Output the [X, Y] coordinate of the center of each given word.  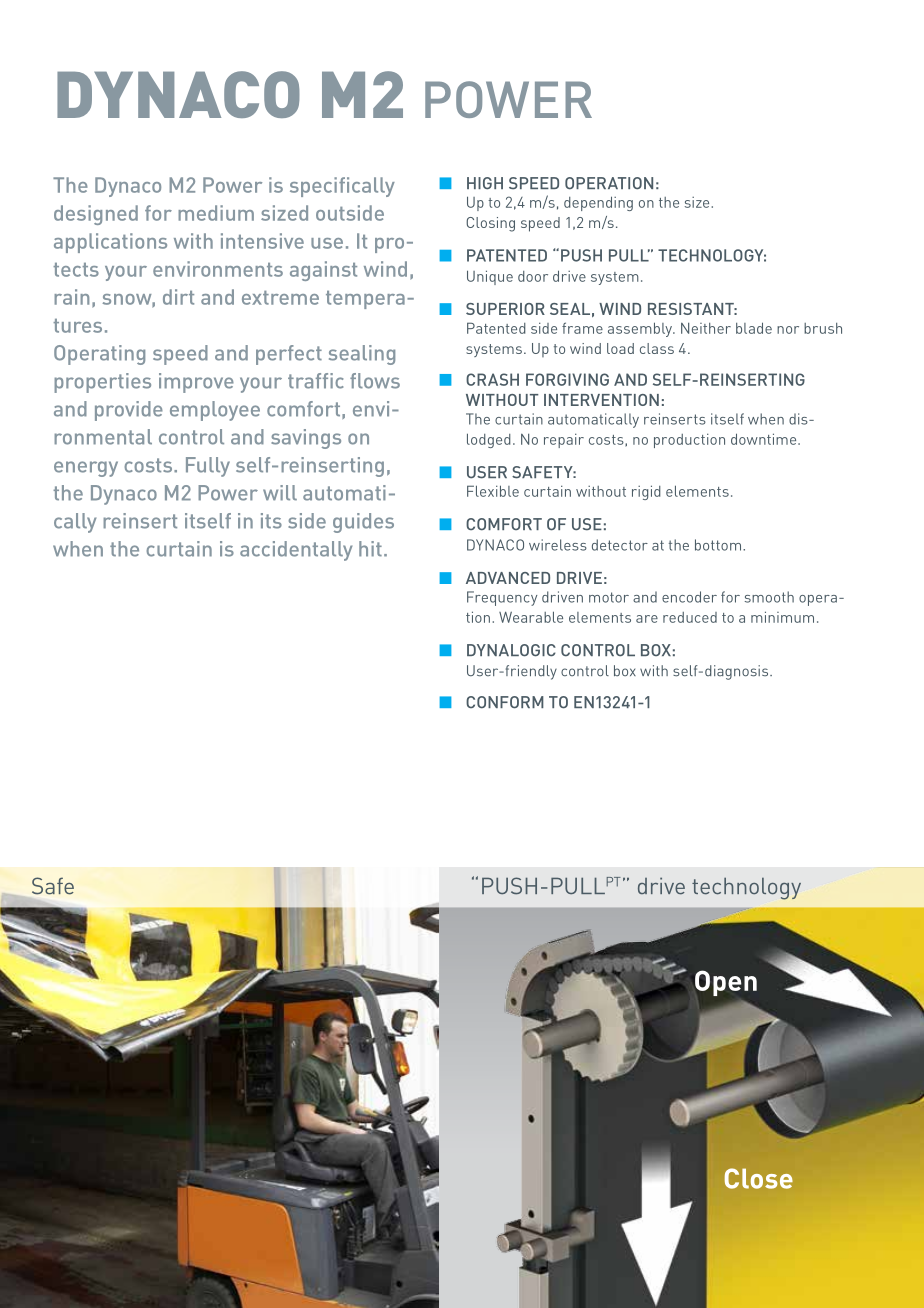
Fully [208, 467]
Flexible [493, 491]
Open [726, 983]
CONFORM [505, 702]
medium [216, 213]
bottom [718, 545]
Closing [490, 224]
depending [598, 203]
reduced [690, 617]
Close [759, 1178]
